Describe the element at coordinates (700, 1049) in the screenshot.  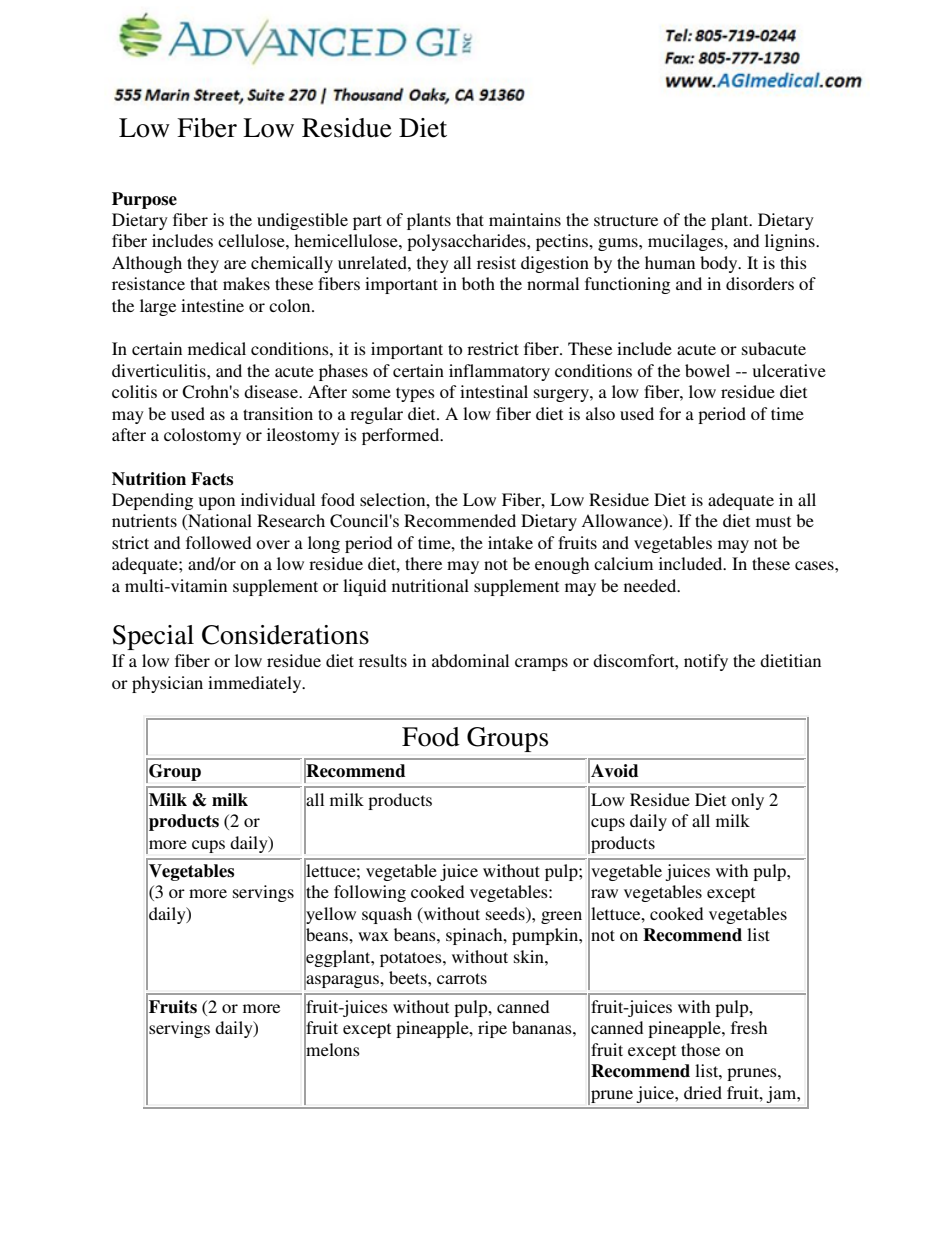
I see `those` at that location.
